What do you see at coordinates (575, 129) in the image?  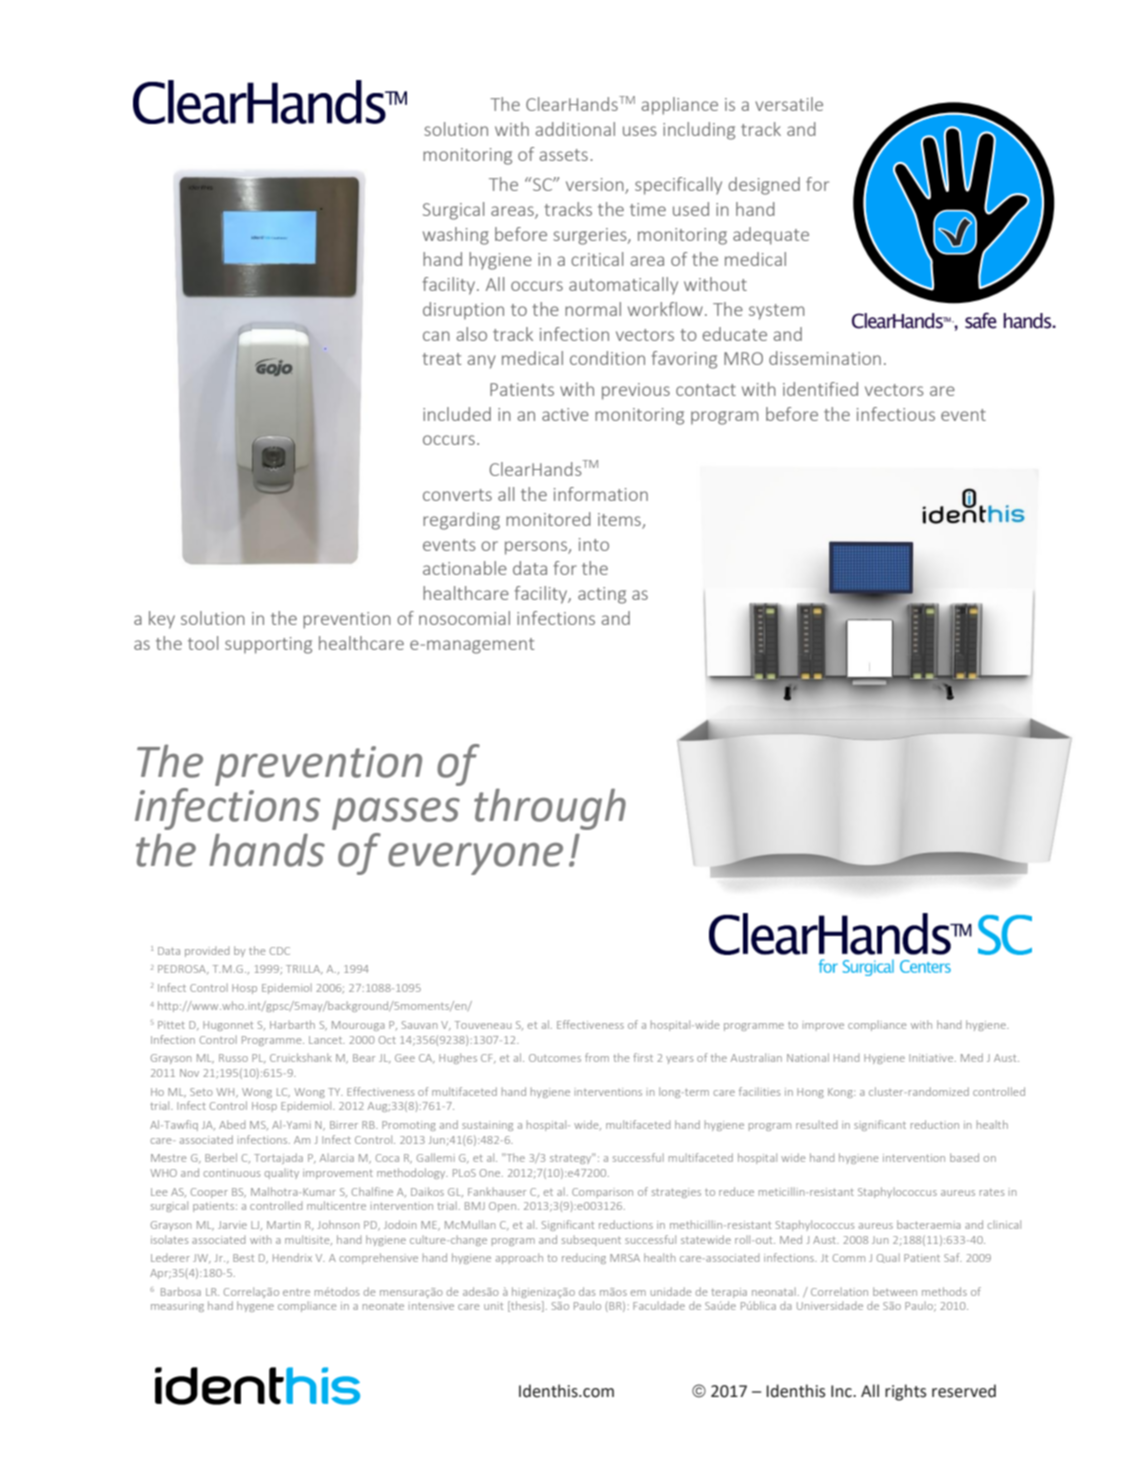 I see `additional` at bounding box center [575, 129].
